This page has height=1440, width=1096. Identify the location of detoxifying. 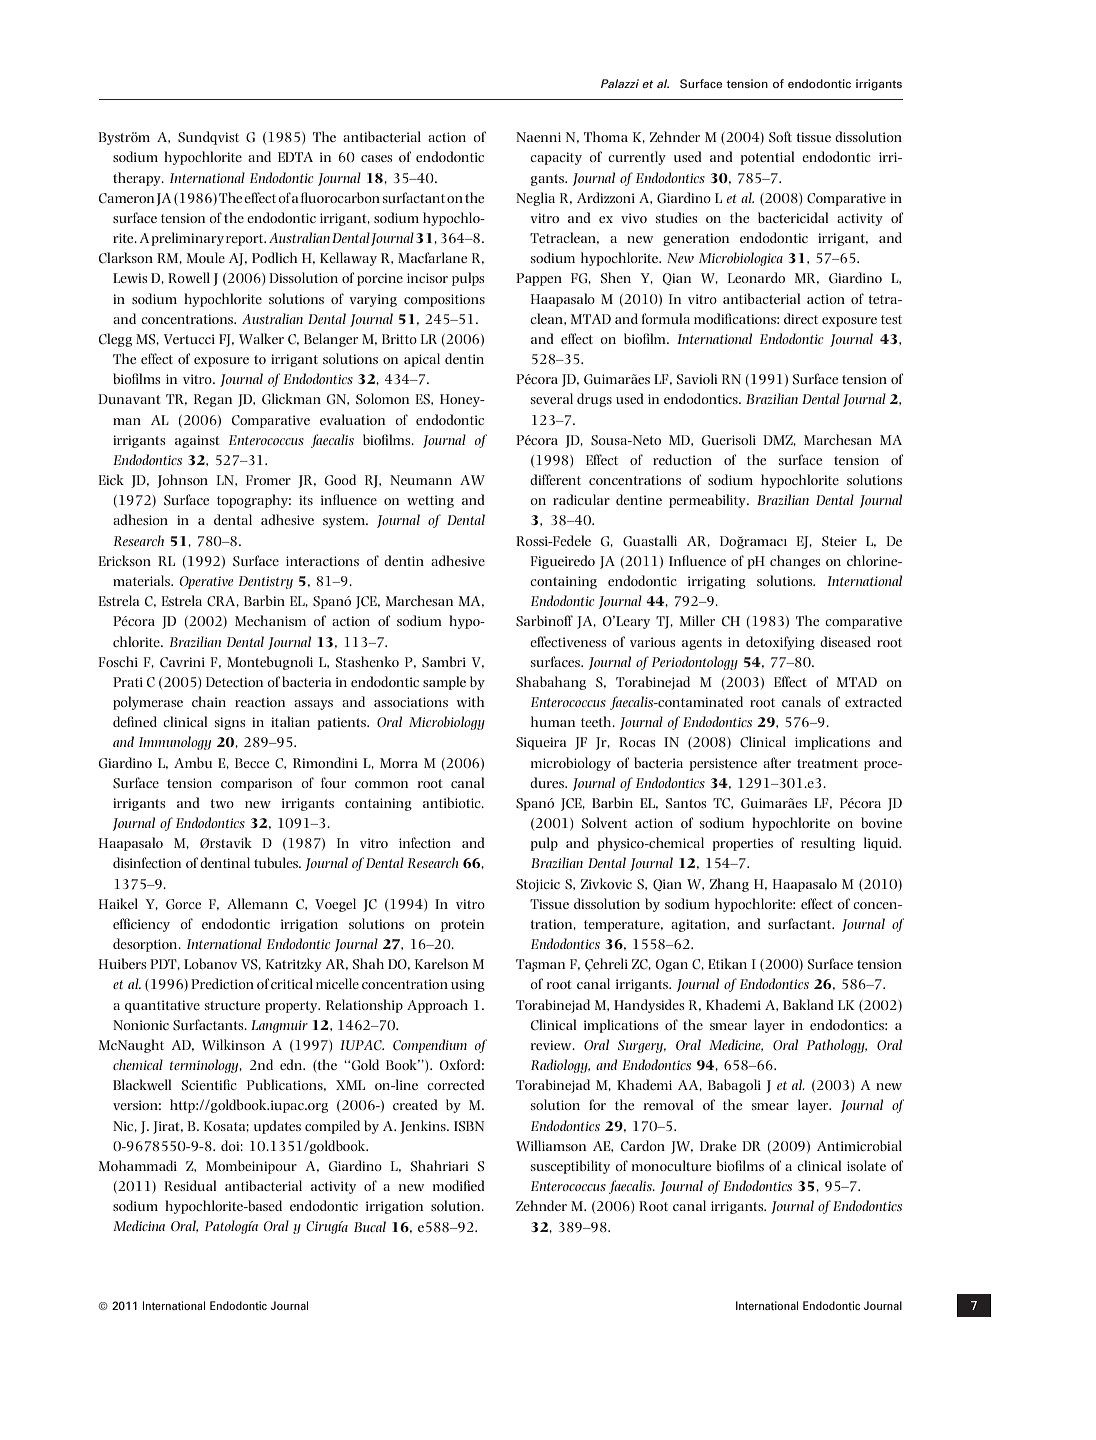
(780, 643).
